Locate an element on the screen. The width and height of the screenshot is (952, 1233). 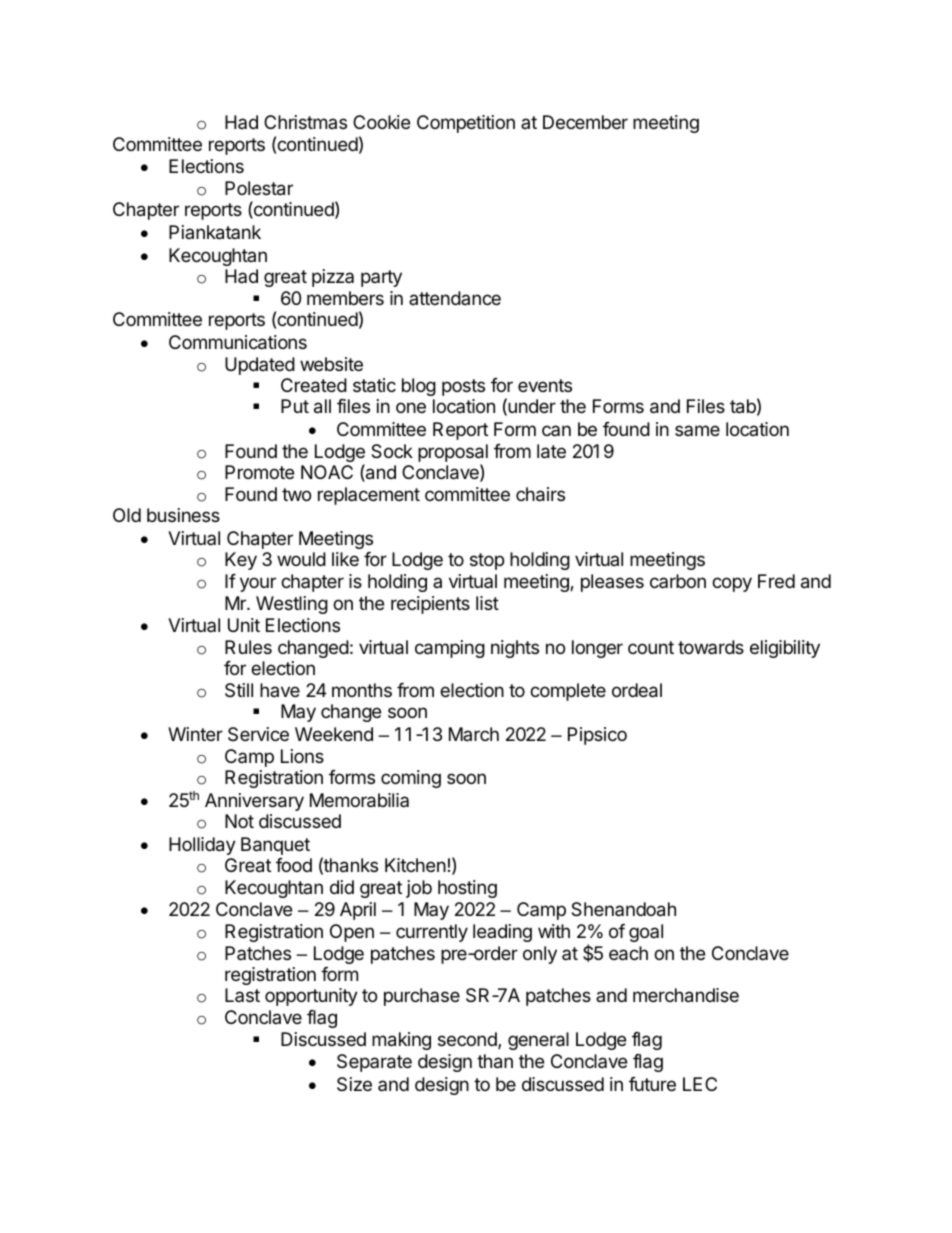
December is located at coordinates (585, 122).
